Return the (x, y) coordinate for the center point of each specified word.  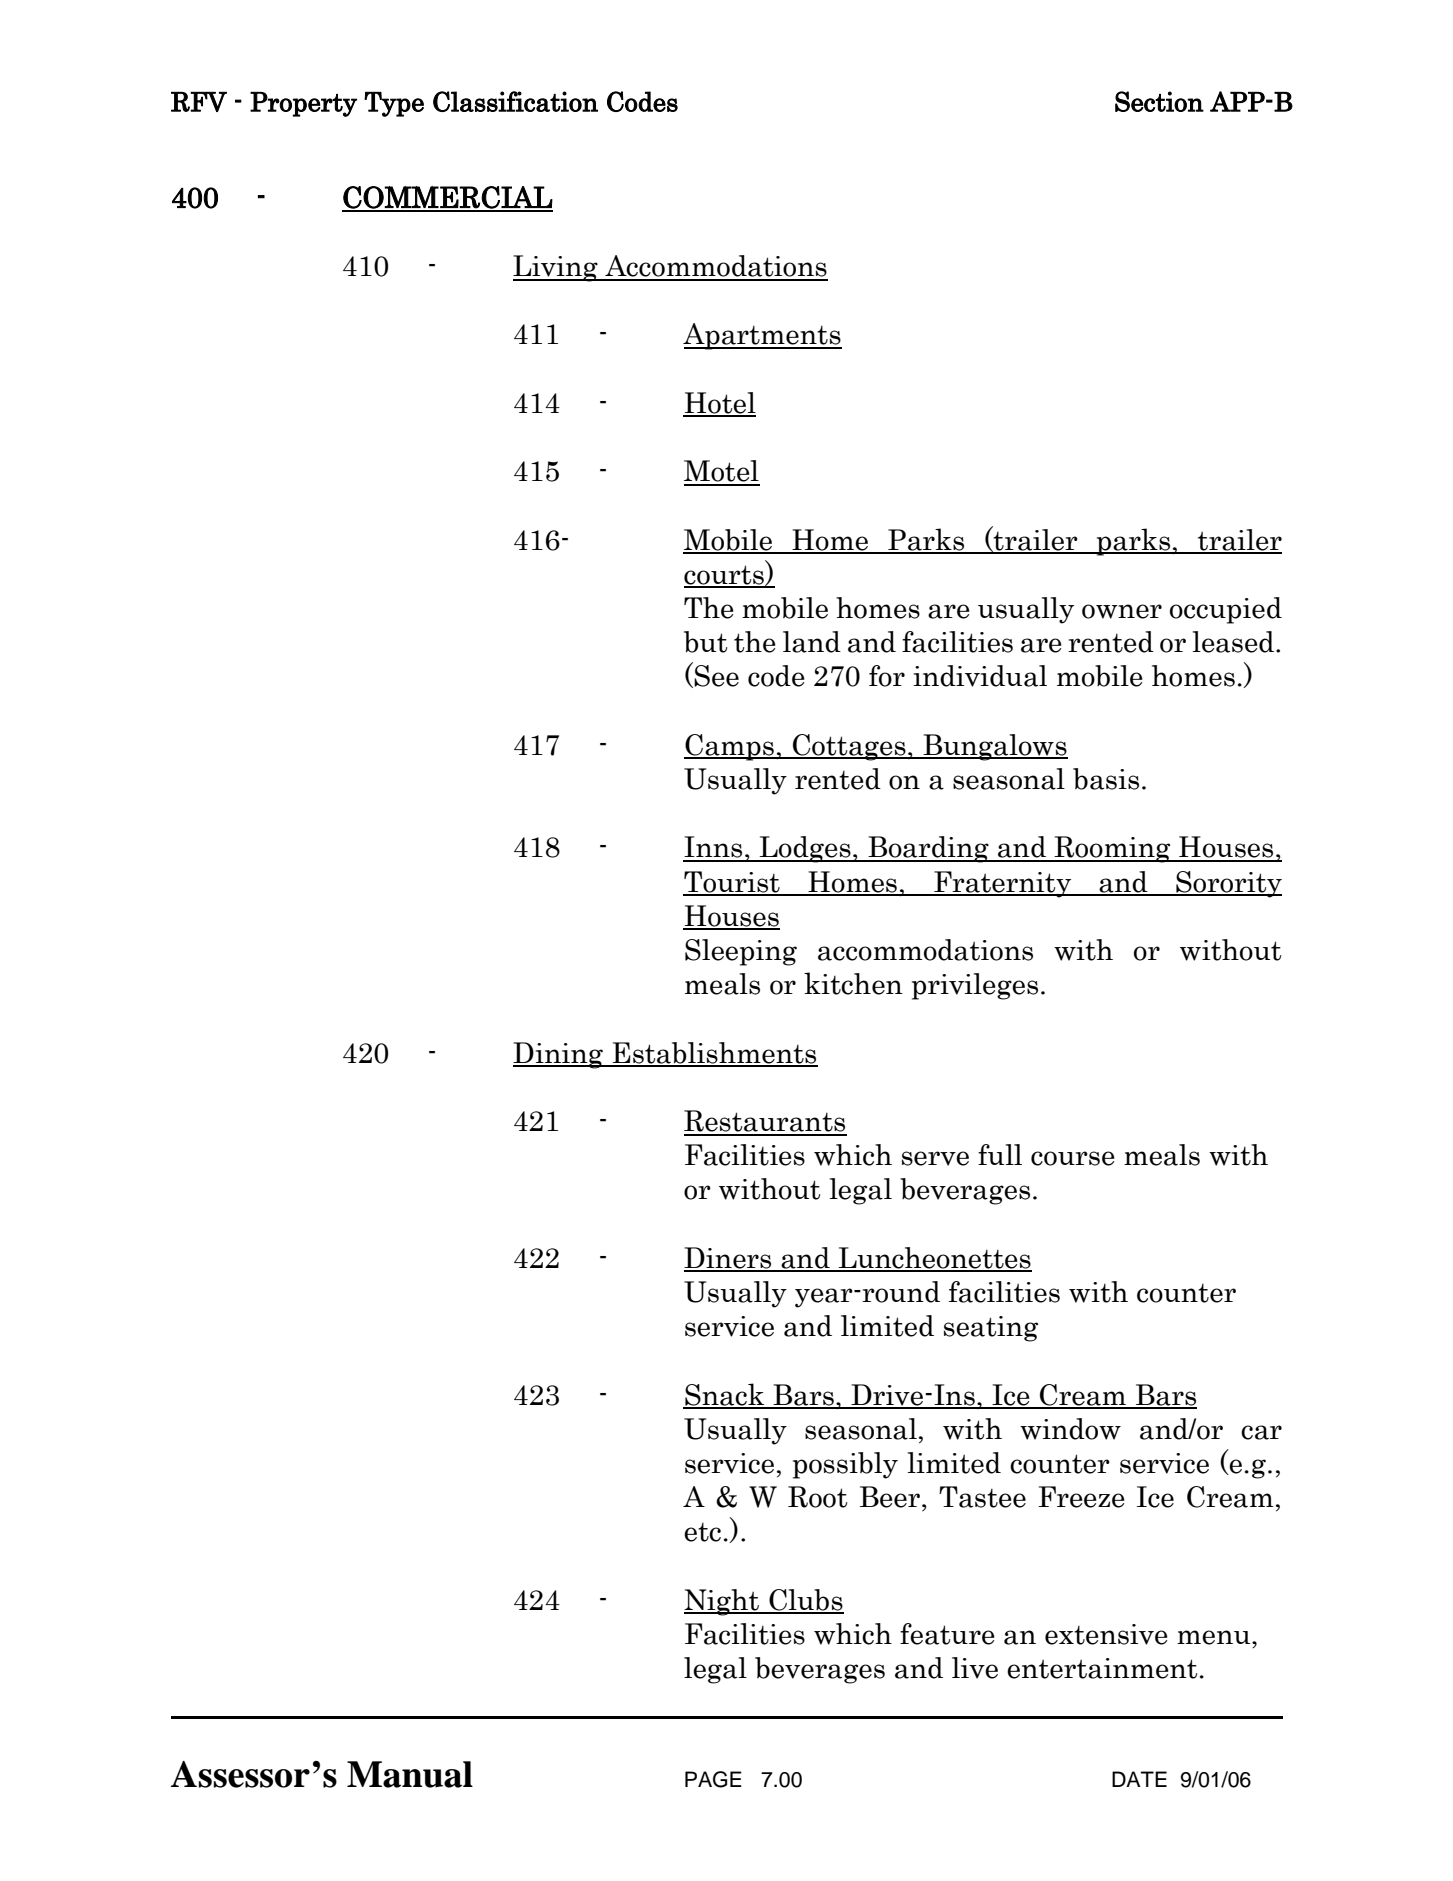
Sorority (1228, 884)
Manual (410, 1774)
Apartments (762, 336)
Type (394, 104)
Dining (559, 1055)
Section (1159, 101)
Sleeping (741, 952)
